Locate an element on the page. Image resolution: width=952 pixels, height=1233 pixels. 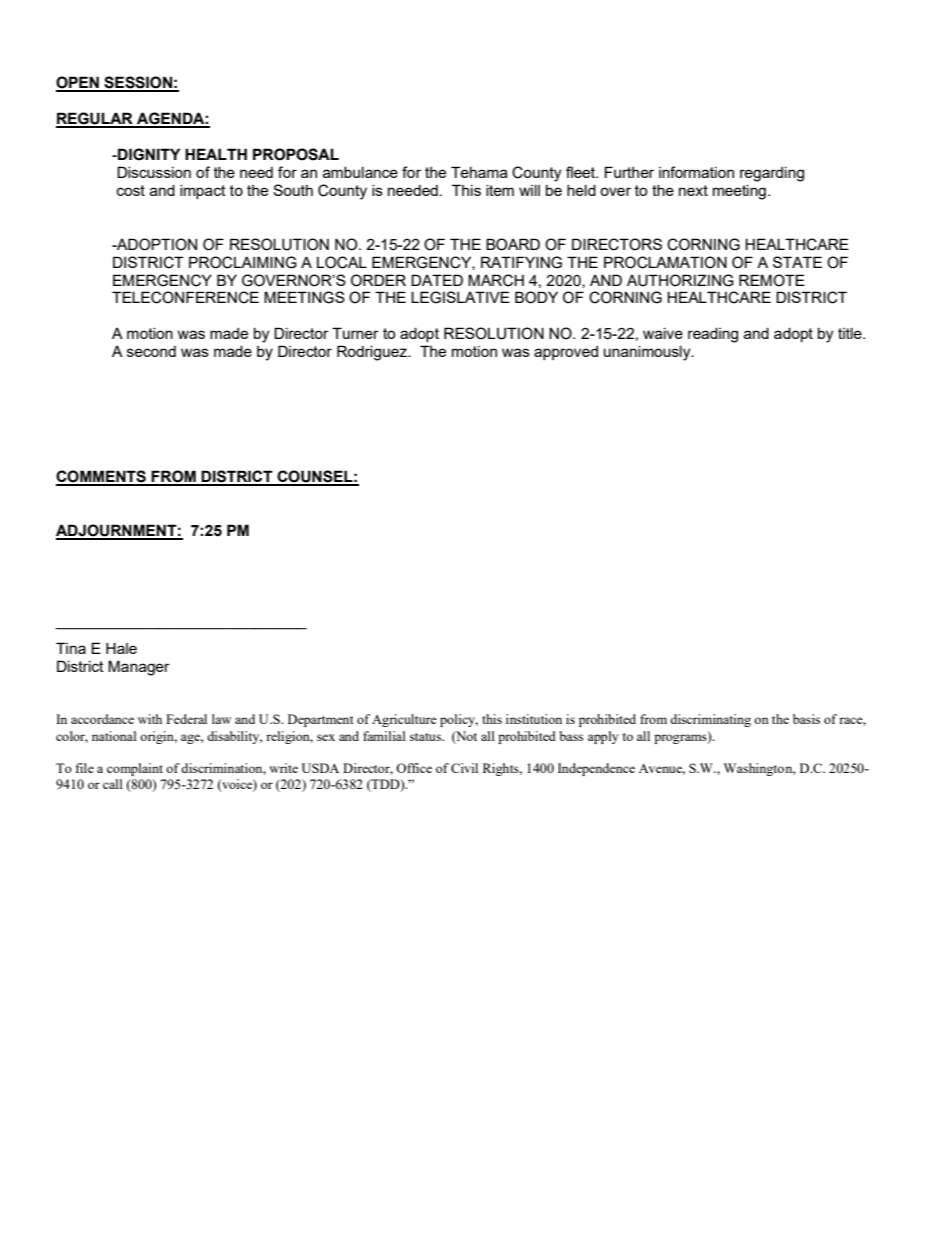
Civil is located at coordinates (464, 768).
